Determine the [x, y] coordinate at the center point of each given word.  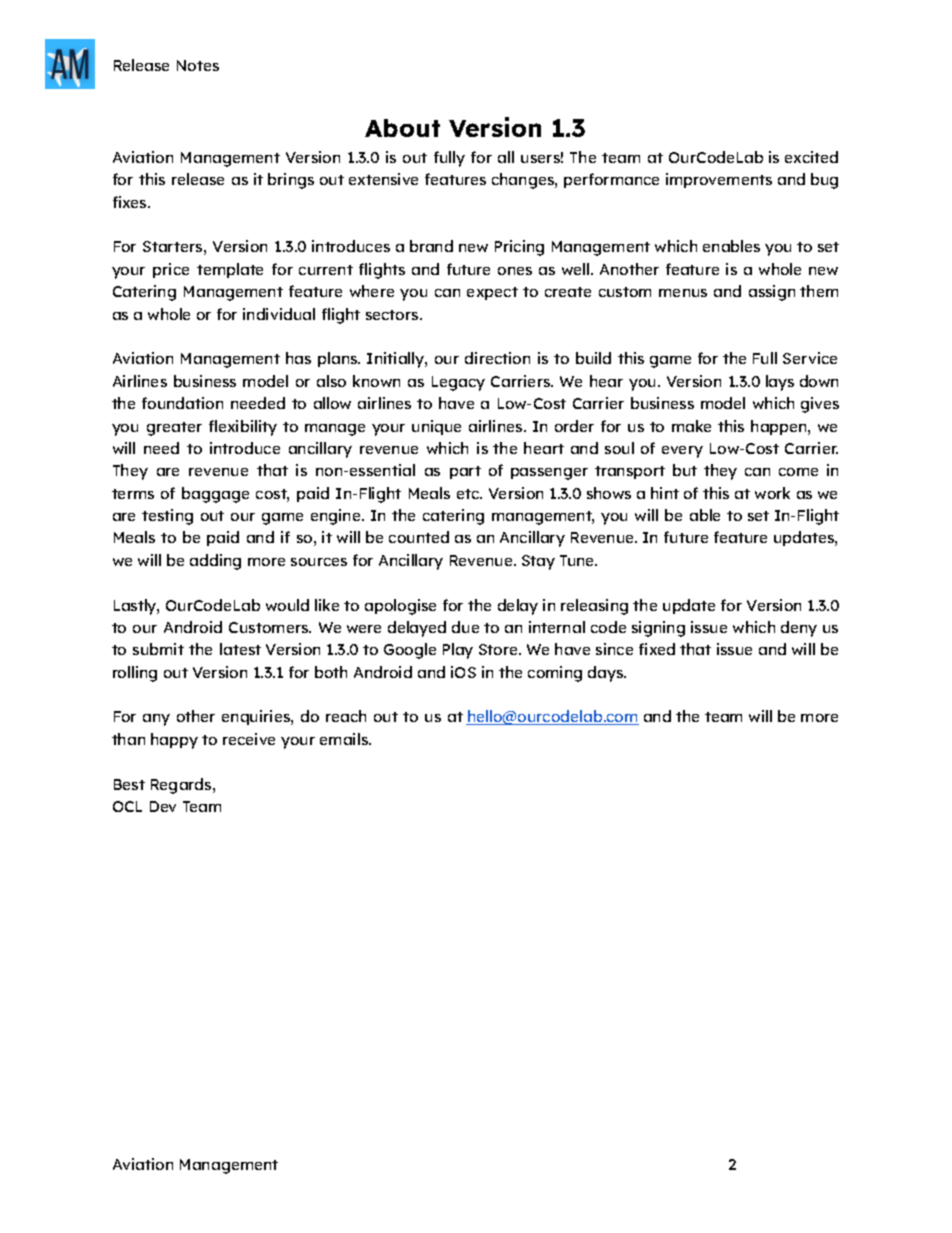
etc [469, 494]
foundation [182, 403]
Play [458, 651]
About [402, 128]
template [230, 270]
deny [799, 629]
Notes [198, 65]
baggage [215, 495]
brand [431, 246]
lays [780, 383]
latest [240, 649]
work [772, 493]
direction [497, 358]
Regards [182, 786]
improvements [719, 180]
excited [811, 157]
